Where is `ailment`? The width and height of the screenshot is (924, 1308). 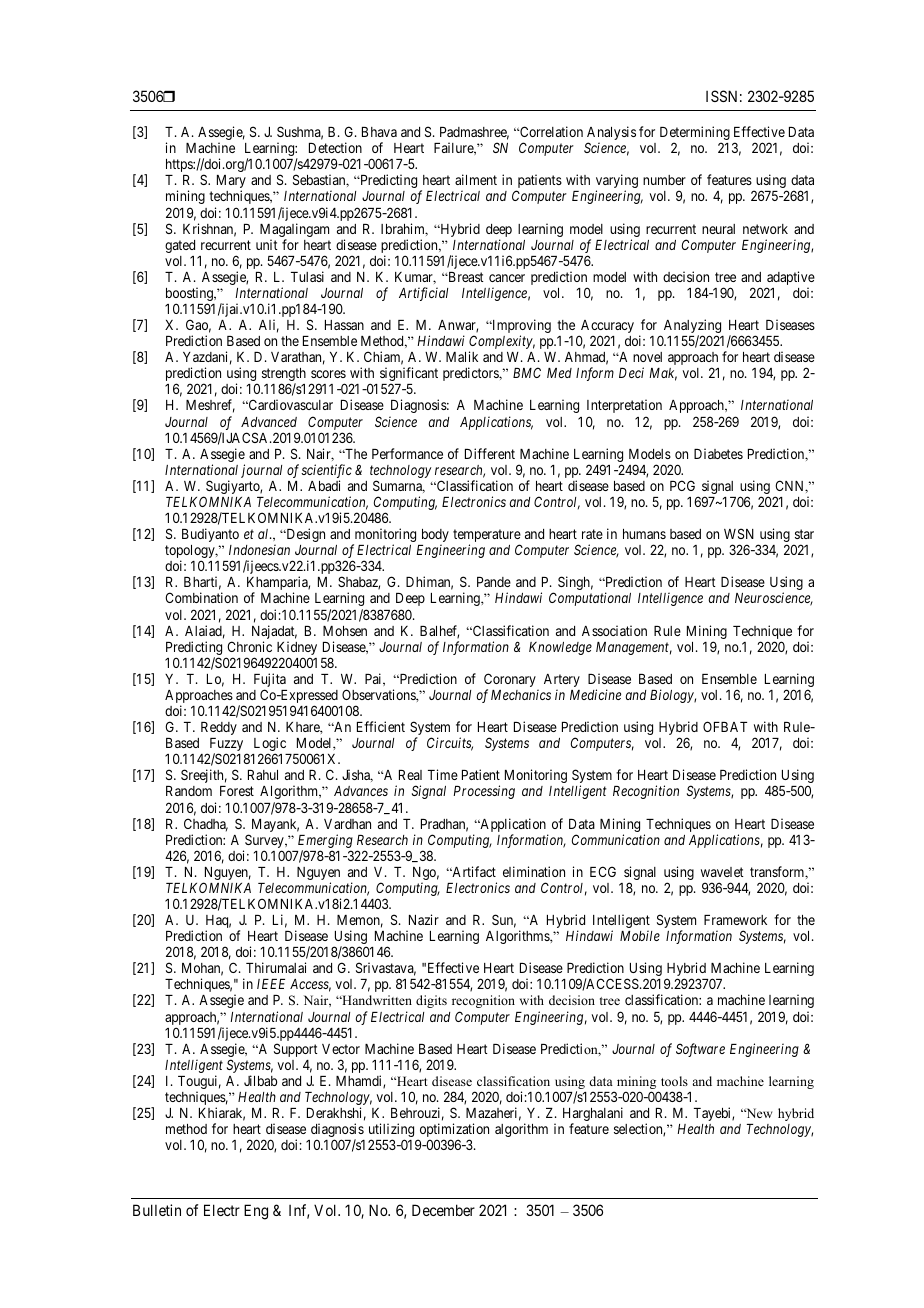 ailment is located at coordinates (476, 179).
